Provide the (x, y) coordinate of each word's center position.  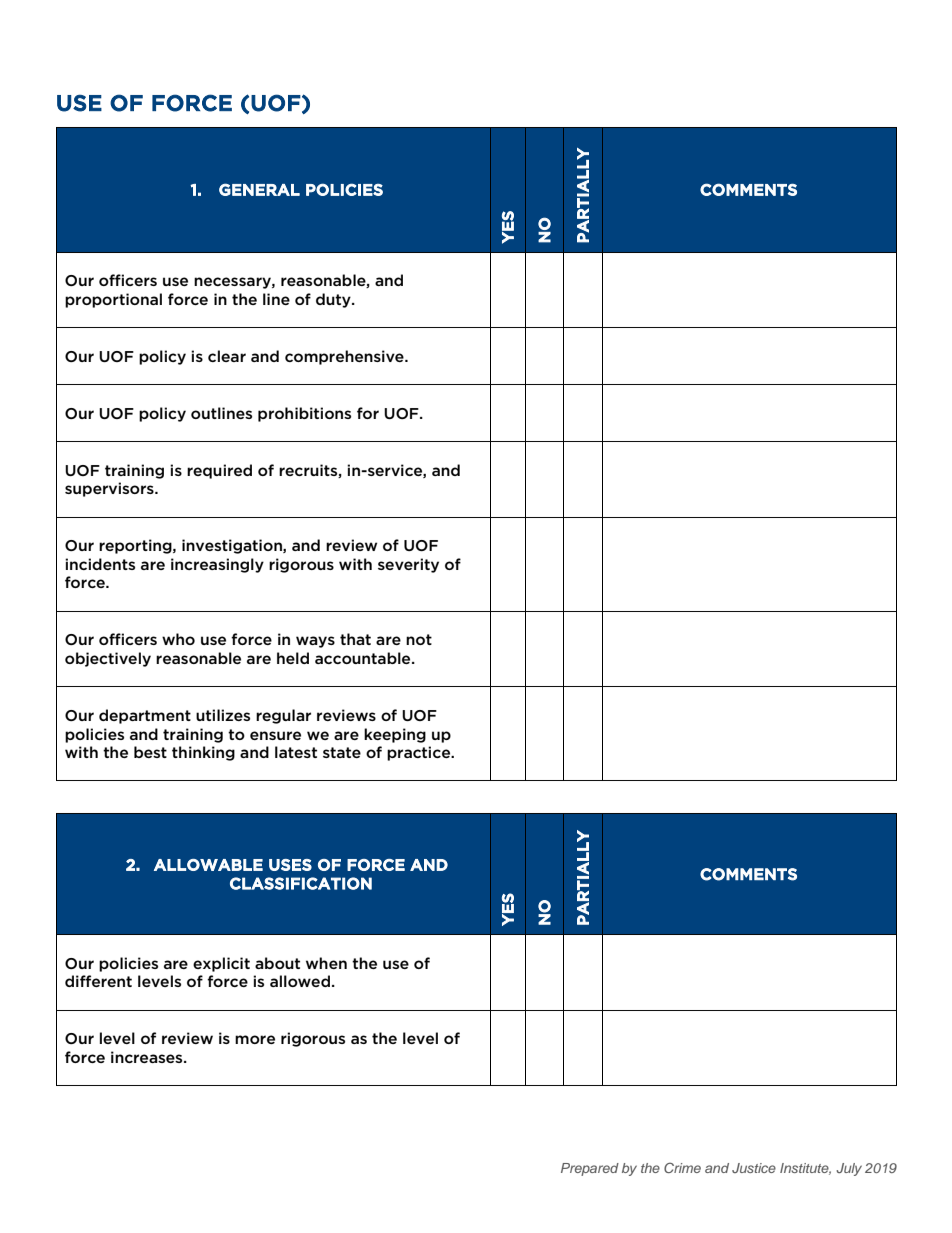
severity (408, 565)
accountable (364, 658)
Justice (754, 1168)
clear (227, 356)
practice (420, 753)
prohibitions (304, 414)
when (326, 963)
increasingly (217, 565)
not (419, 639)
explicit (221, 964)
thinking (203, 753)
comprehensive (345, 357)
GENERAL (259, 189)
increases (148, 1057)
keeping (395, 735)
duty (334, 300)
